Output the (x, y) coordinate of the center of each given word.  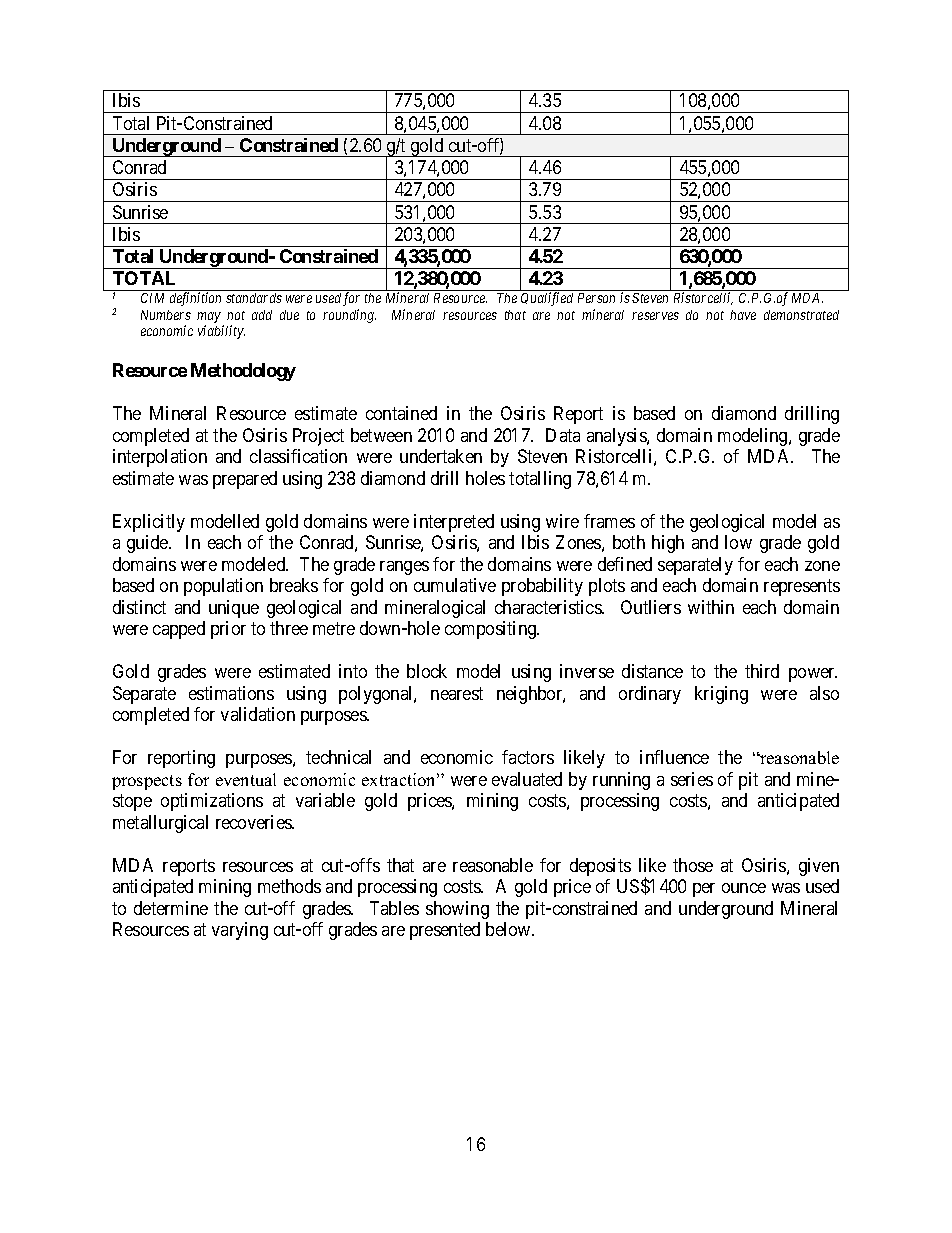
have (743, 315)
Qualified (547, 299)
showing (457, 910)
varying (240, 931)
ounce (744, 888)
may (209, 317)
